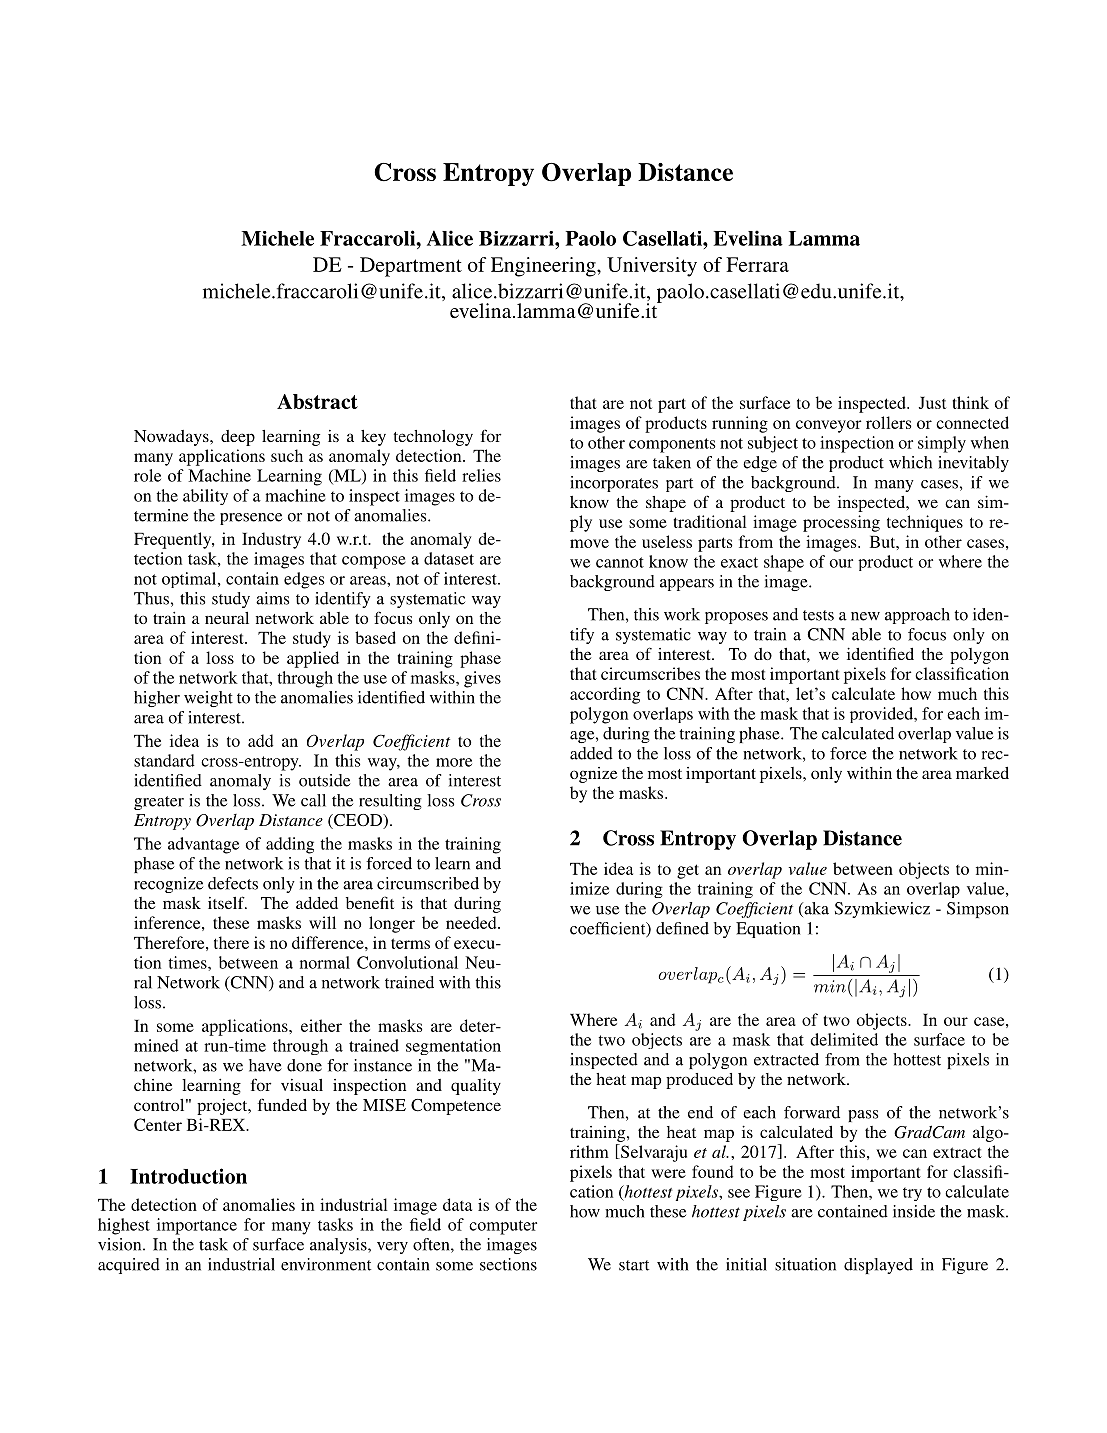  I want to click on presence, so click(251, 519).
